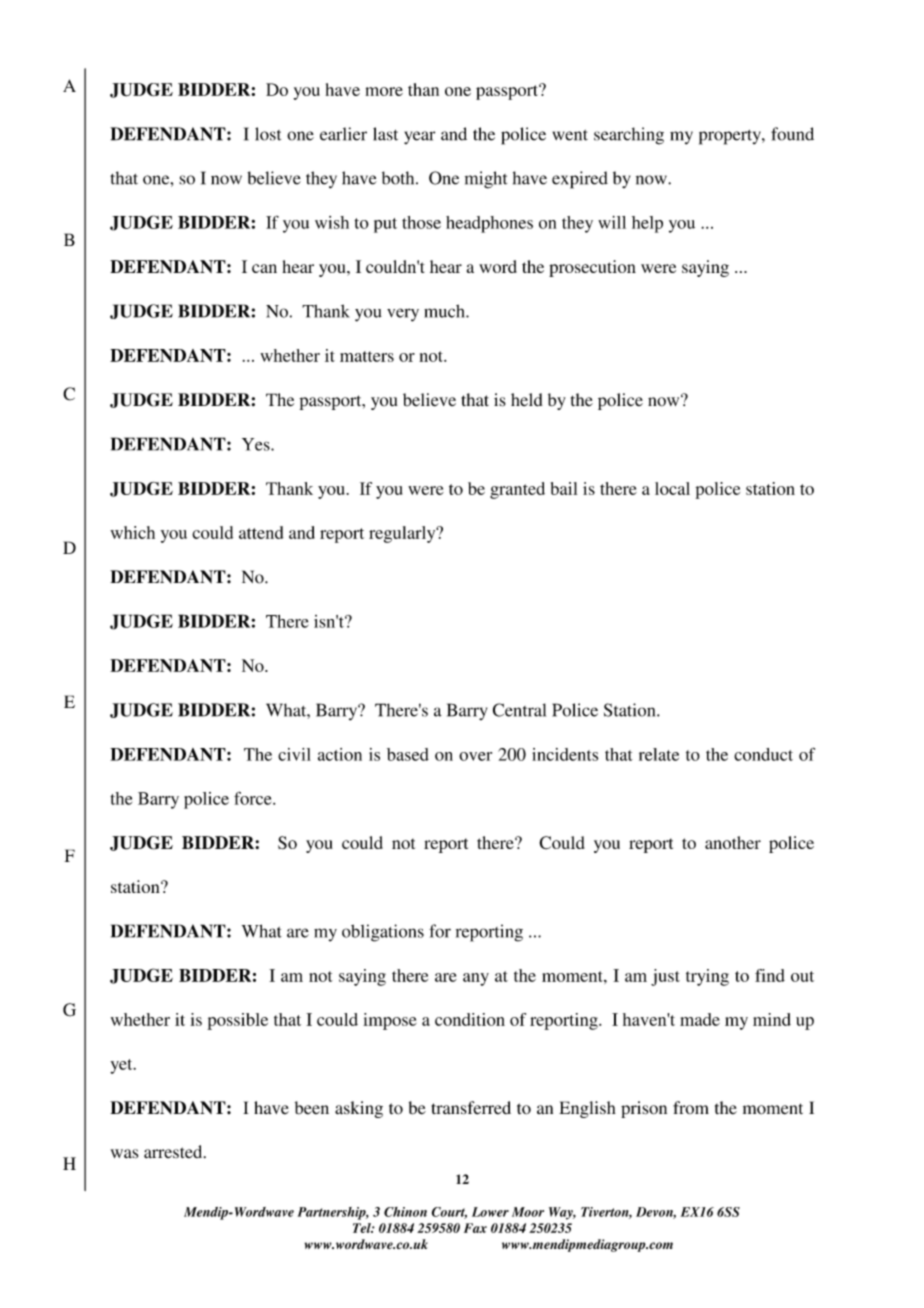 The image size is (924, 1308). Describe the element at coordinates (691, 1107) in the image. I see `from` at that location.
